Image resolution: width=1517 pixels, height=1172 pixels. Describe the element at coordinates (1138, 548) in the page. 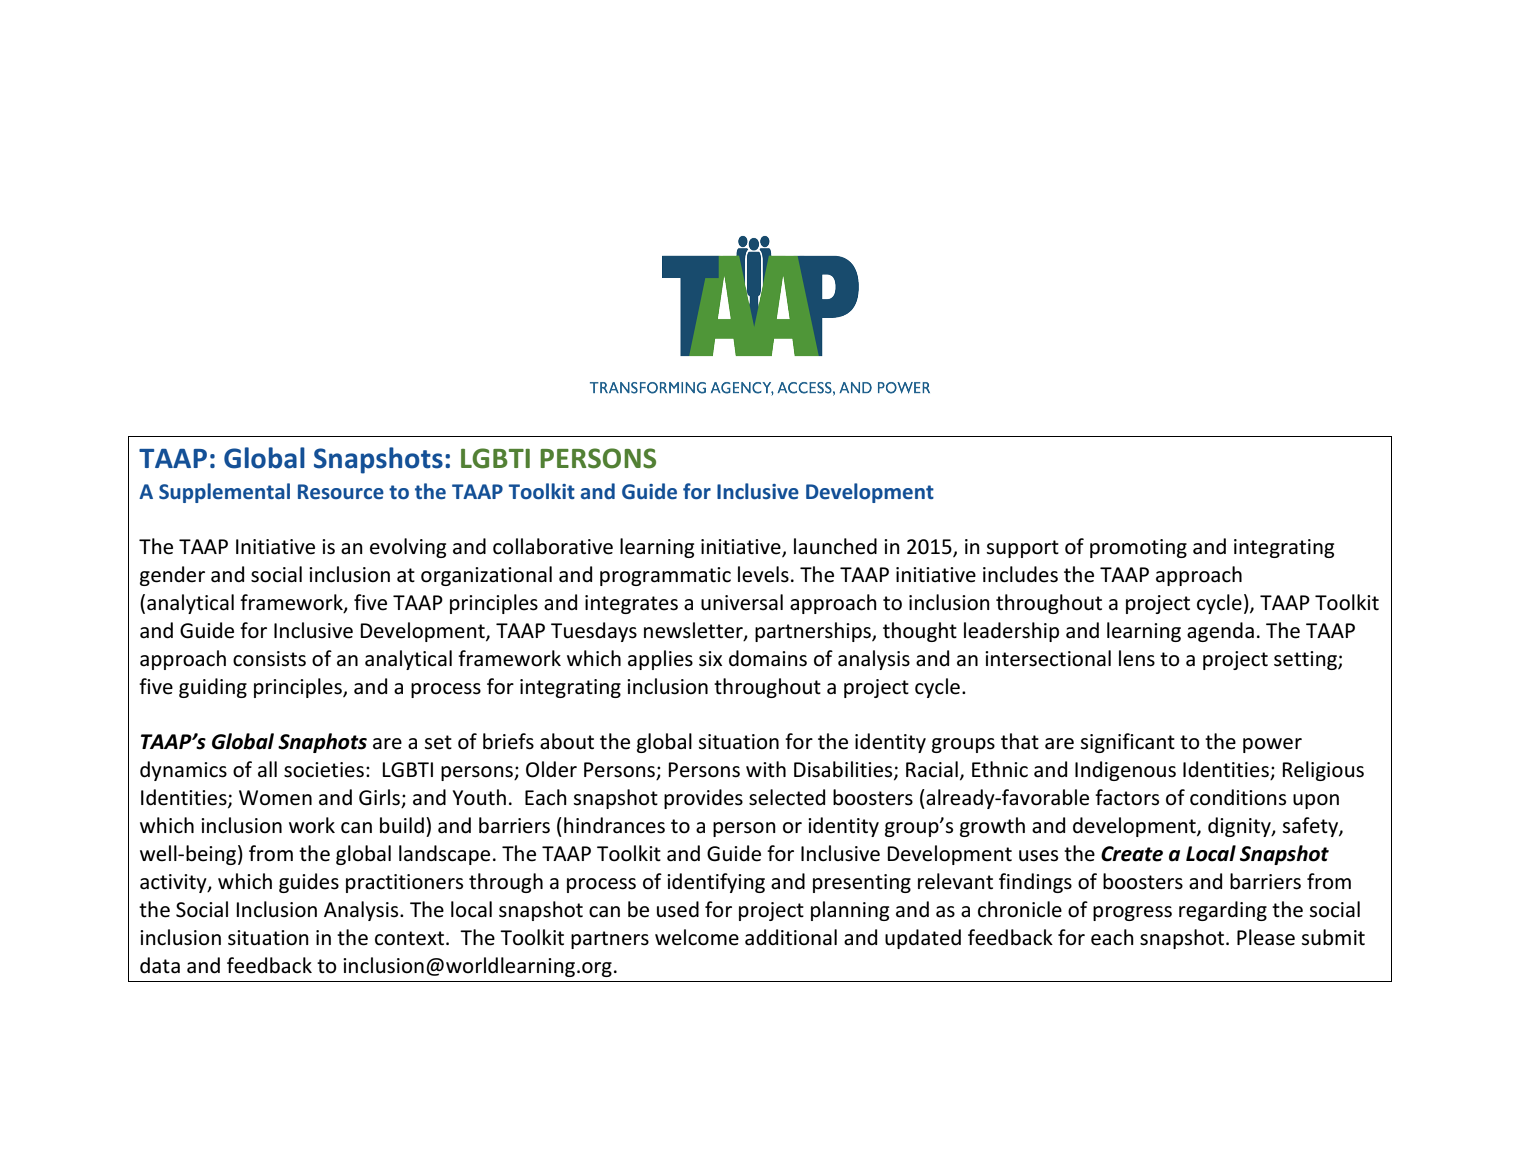

I see `promoting` at that location.
